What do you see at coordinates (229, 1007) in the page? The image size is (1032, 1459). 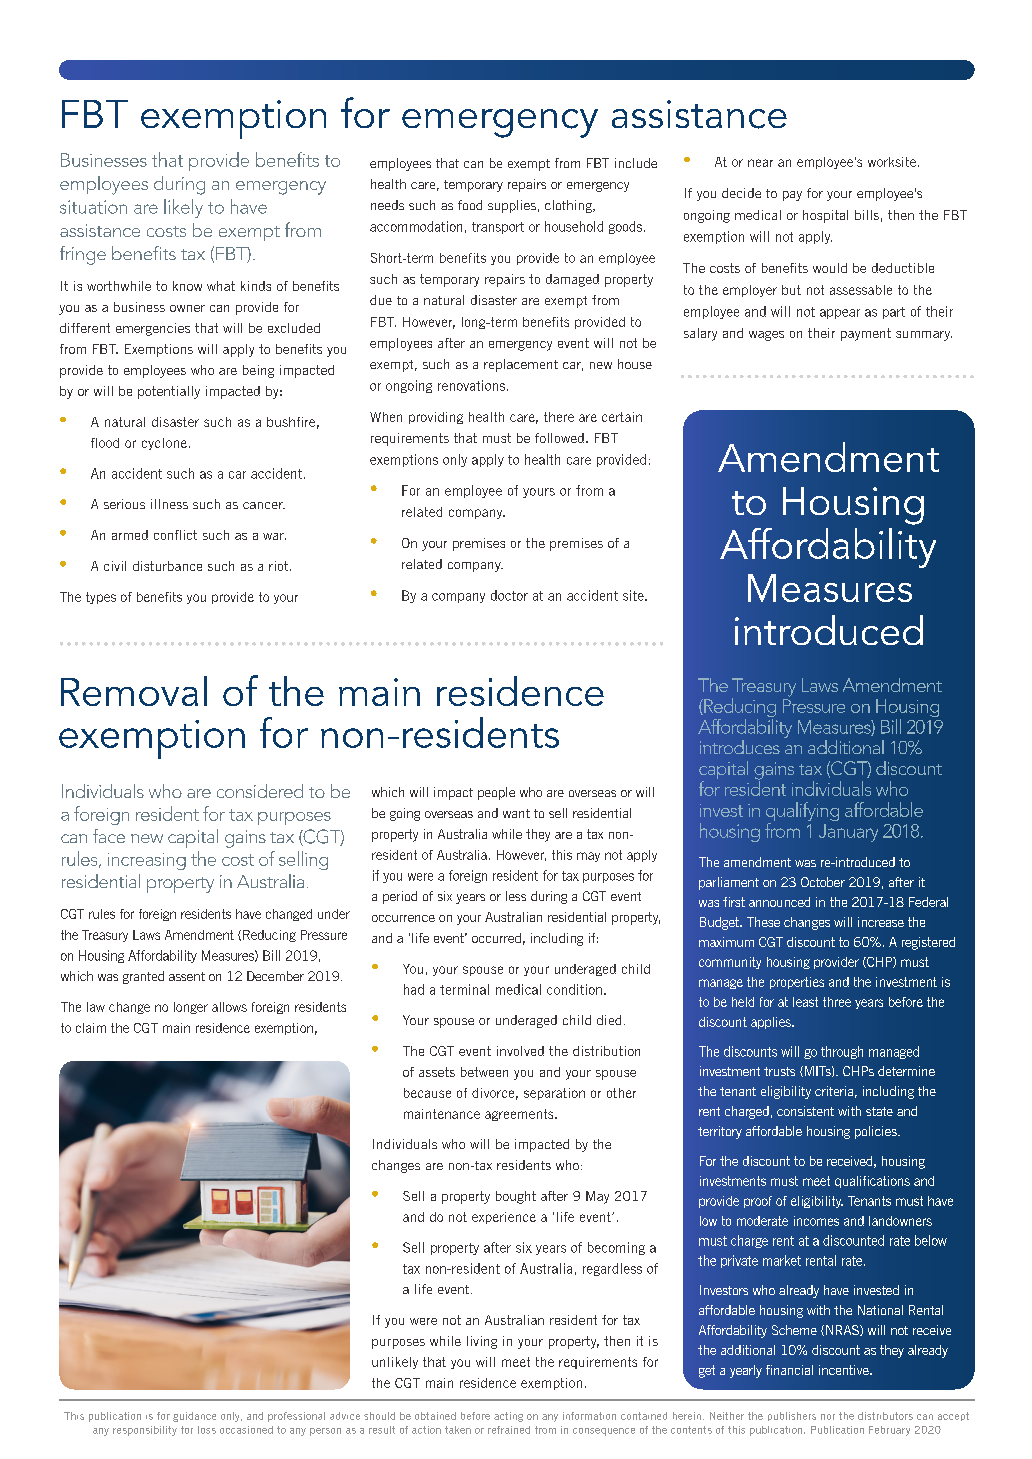 I see `allows` at bounding box center [229, 1007].
